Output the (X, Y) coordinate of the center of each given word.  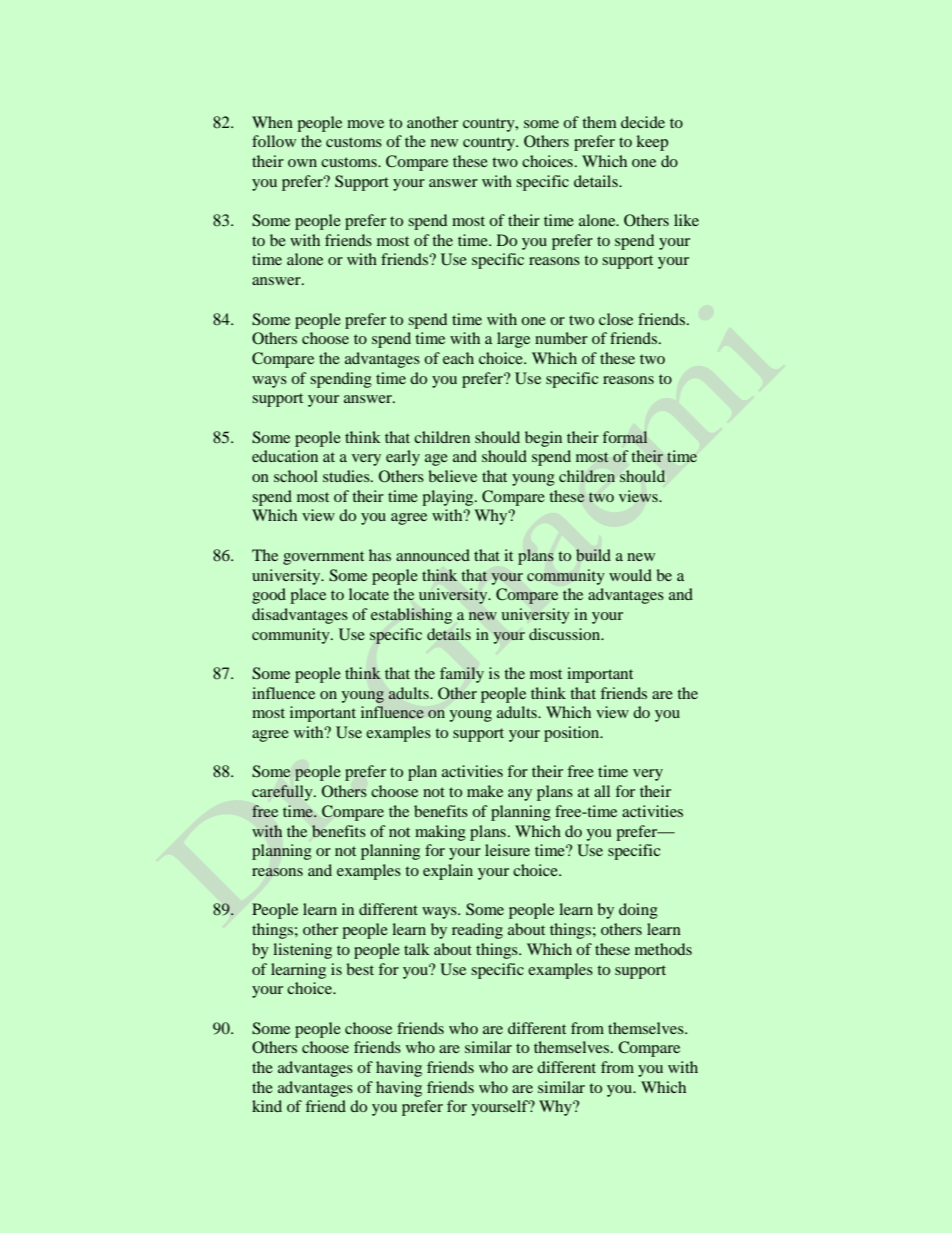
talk (417, 949)
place (308, 596)
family (462, 675)
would (630, 575)
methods (663, 949)
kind (267, 1106)
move (365, 124)
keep (652, 143)
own (302, 163)
